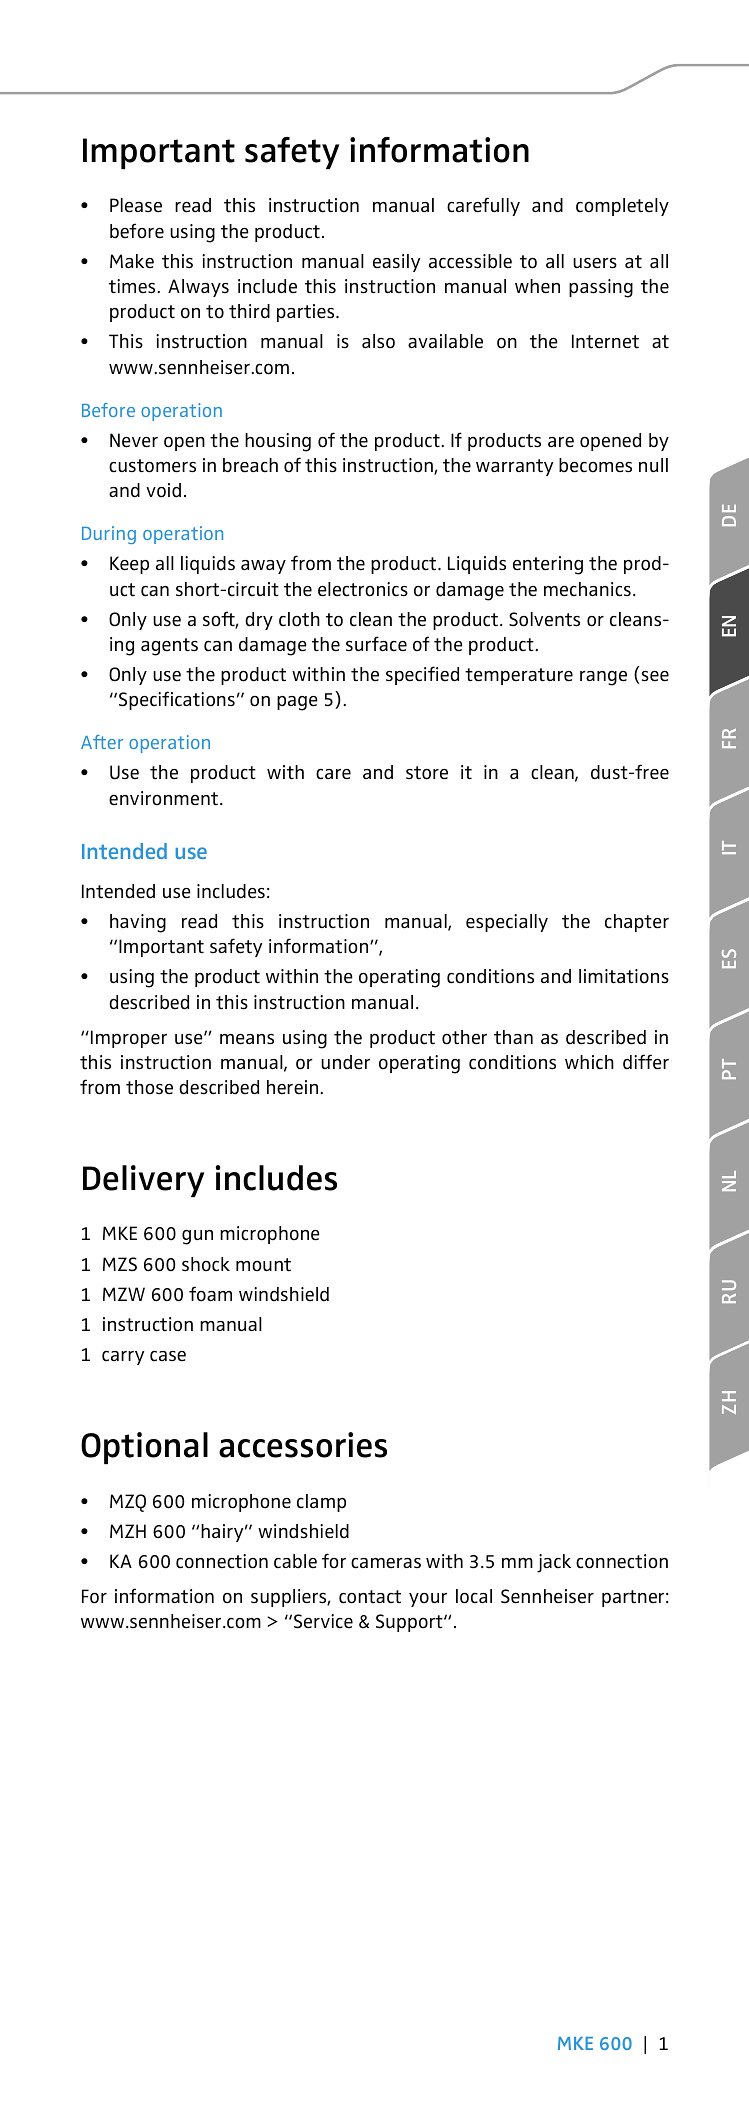 The height and width of the document is (2122, 749). Describe the element at coordinates (168, 1356) in the document. I see `case` at that location.
